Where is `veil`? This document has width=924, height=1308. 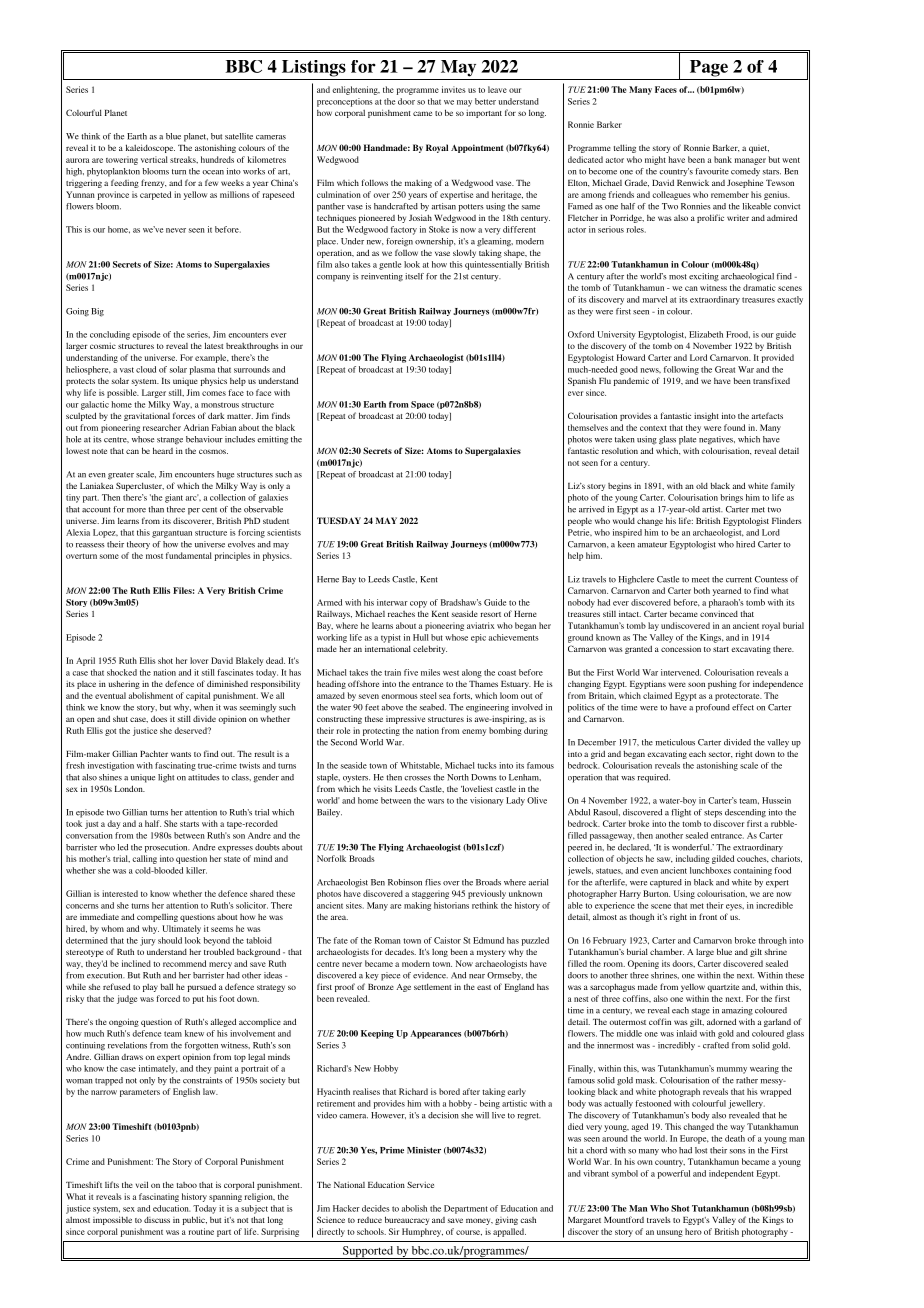
veil is located at coordinates (142, 1184).
